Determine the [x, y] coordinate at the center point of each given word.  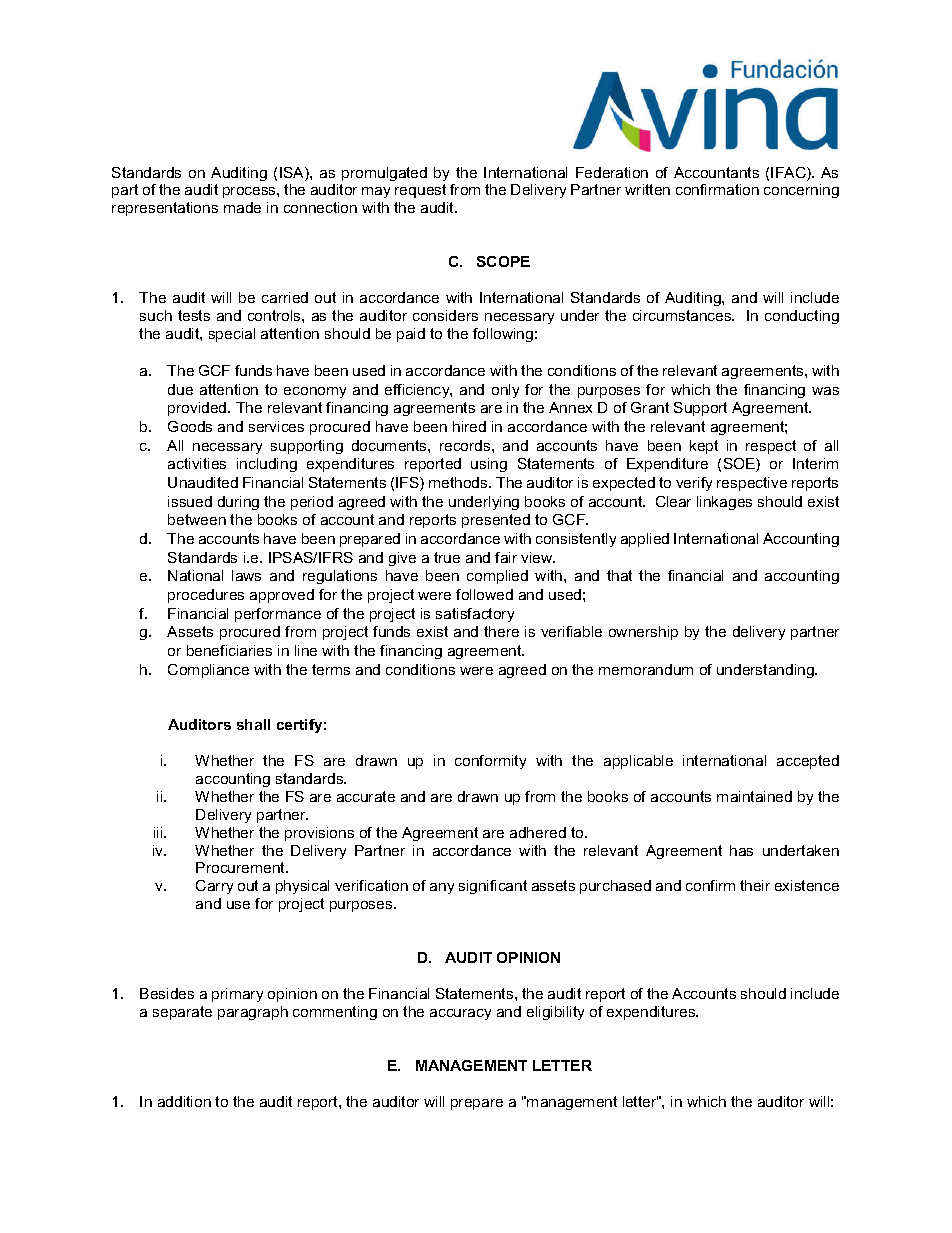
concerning [801, 191]
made [242, 207]
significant [493, 887]
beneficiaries [229, 650]
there [501, 631]
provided [198, 409]
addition [184, 1101]
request [420, 191]
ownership [643, 633]
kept [704, 447]
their [755, 885]
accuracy [460, 1014]
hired [469, 426]
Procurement [241, 867]
